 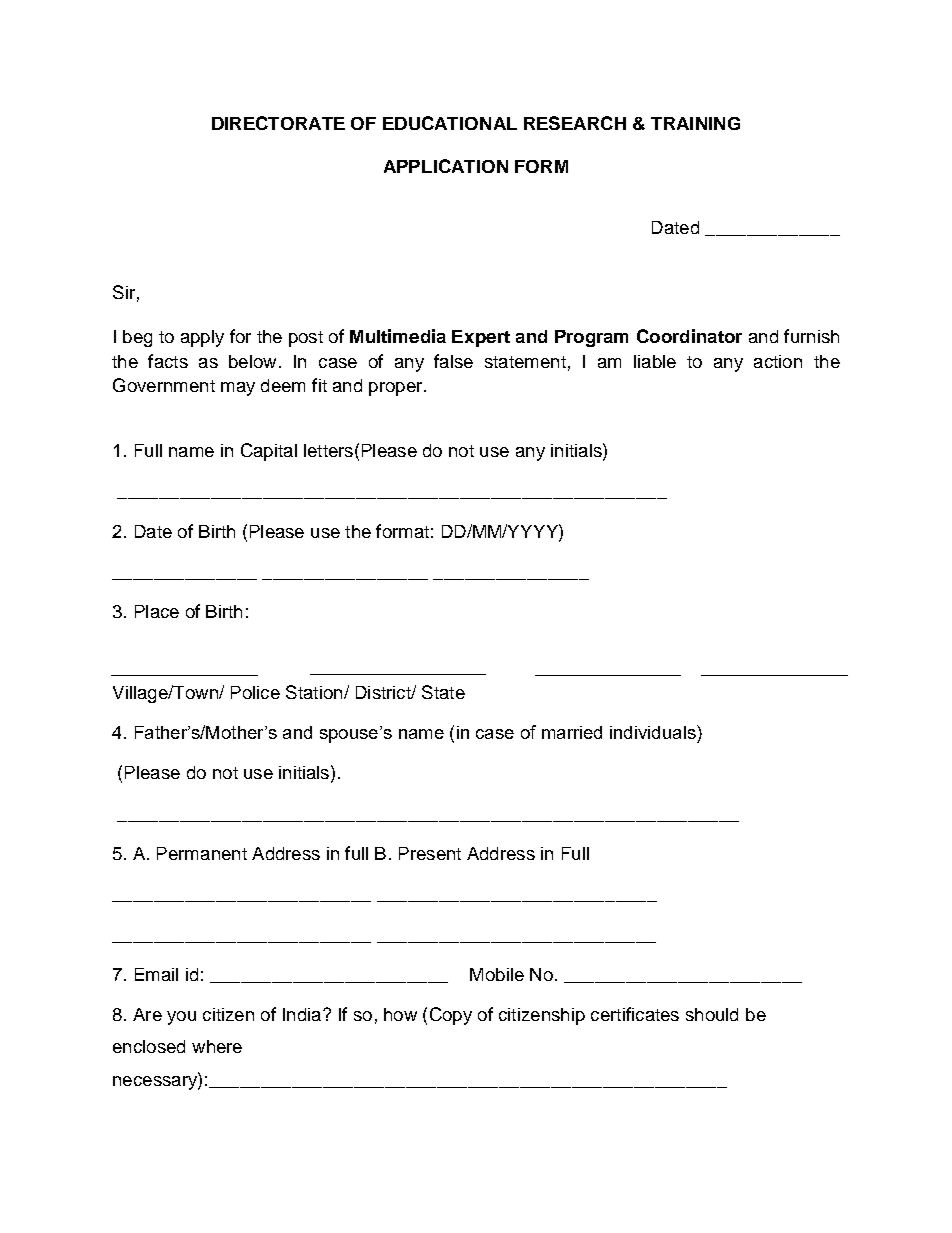 What do you see at coordinates (181, 1018) in the screenshot?
I see `you` at bounding box center [181, 1018].
